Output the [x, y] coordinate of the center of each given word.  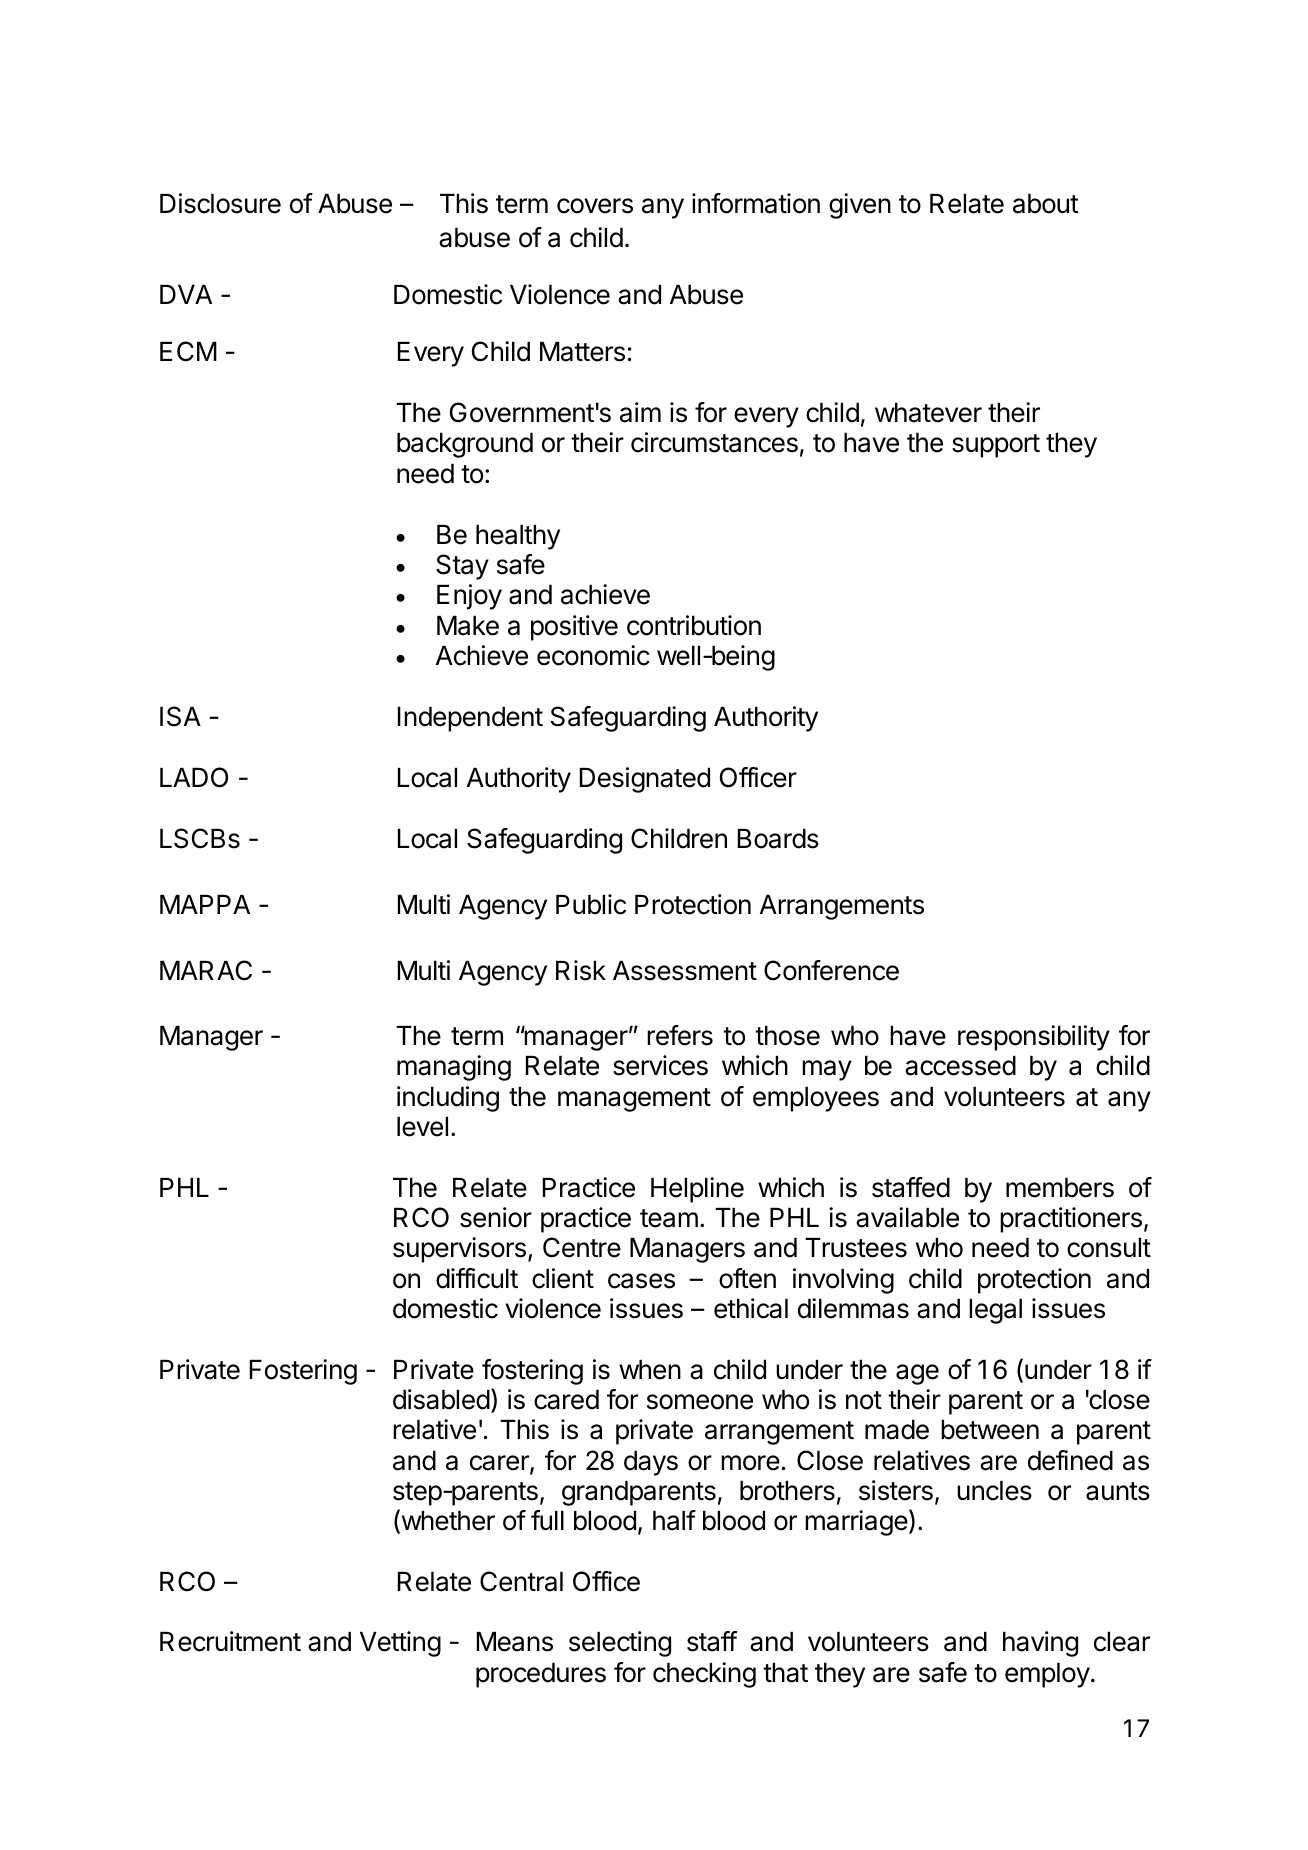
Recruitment [230, 1641]
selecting [620, 1644]
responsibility [1034, 1038]
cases [641, 1281]
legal [995, 1311]
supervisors [459, 1250]
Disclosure [220, 203]
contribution [694, 625]
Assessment [685, 971]
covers [595, 206]
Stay [462, 567]
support [996, 446]
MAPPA [205, 904]
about [1046, 204]
